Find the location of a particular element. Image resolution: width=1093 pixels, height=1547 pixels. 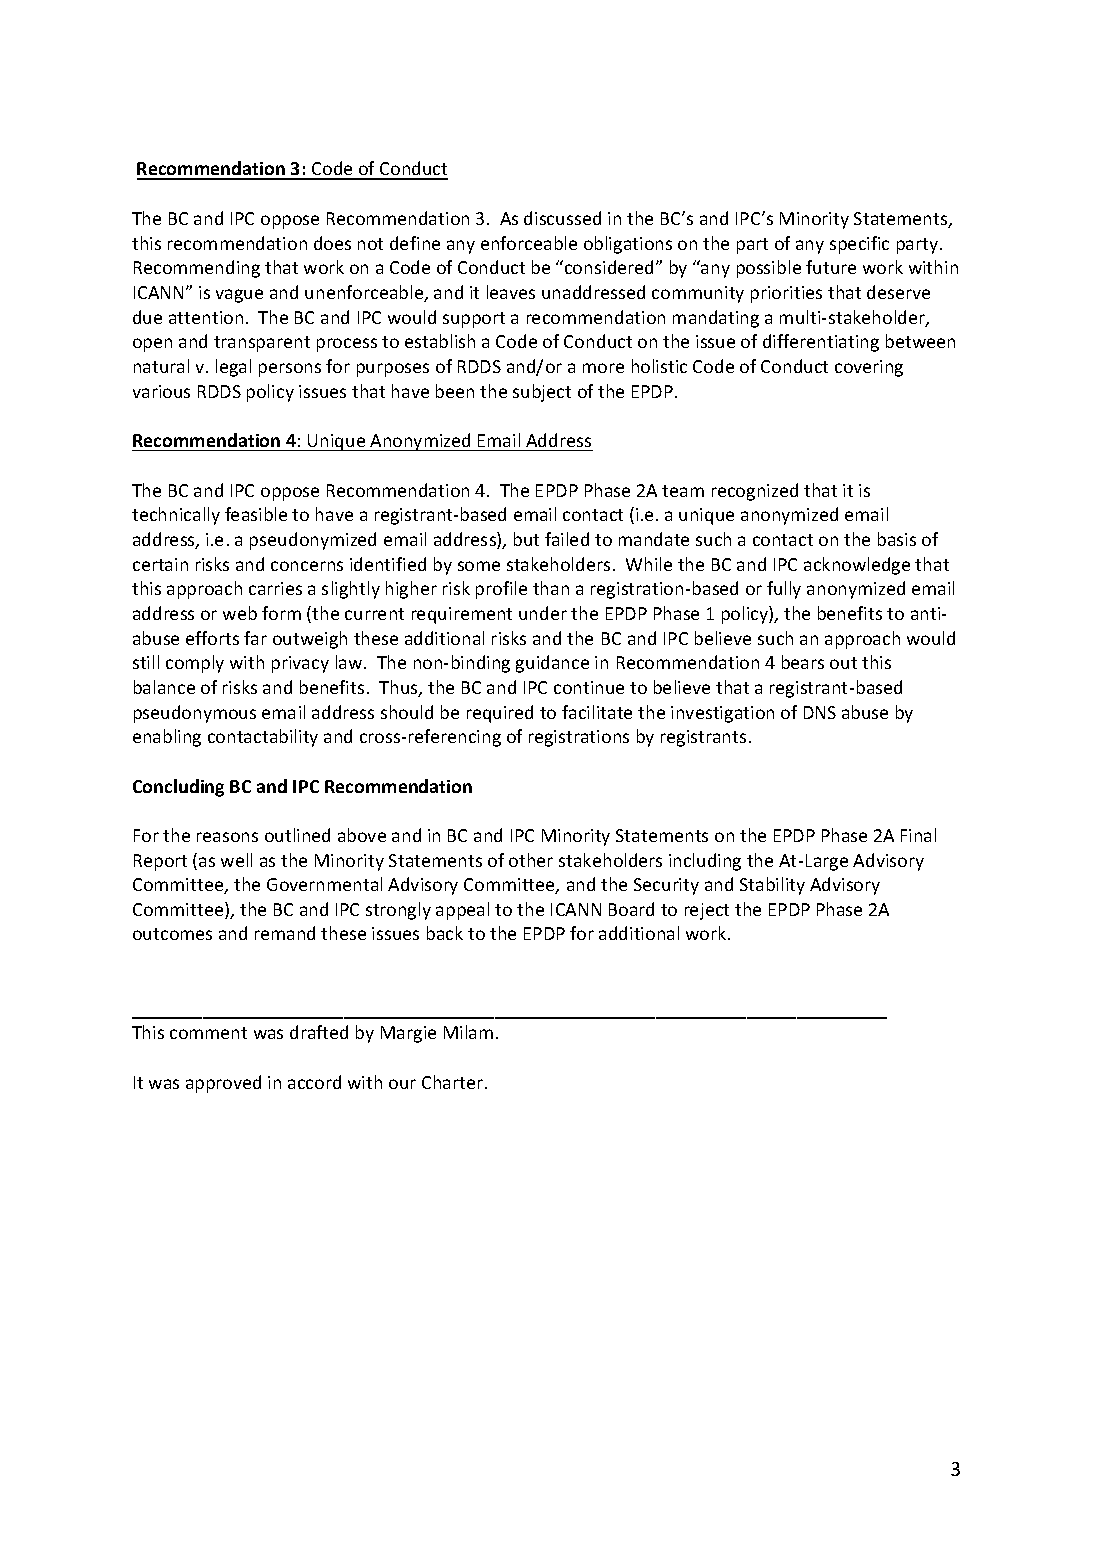

guidance is located at coordinates (552, 664).
